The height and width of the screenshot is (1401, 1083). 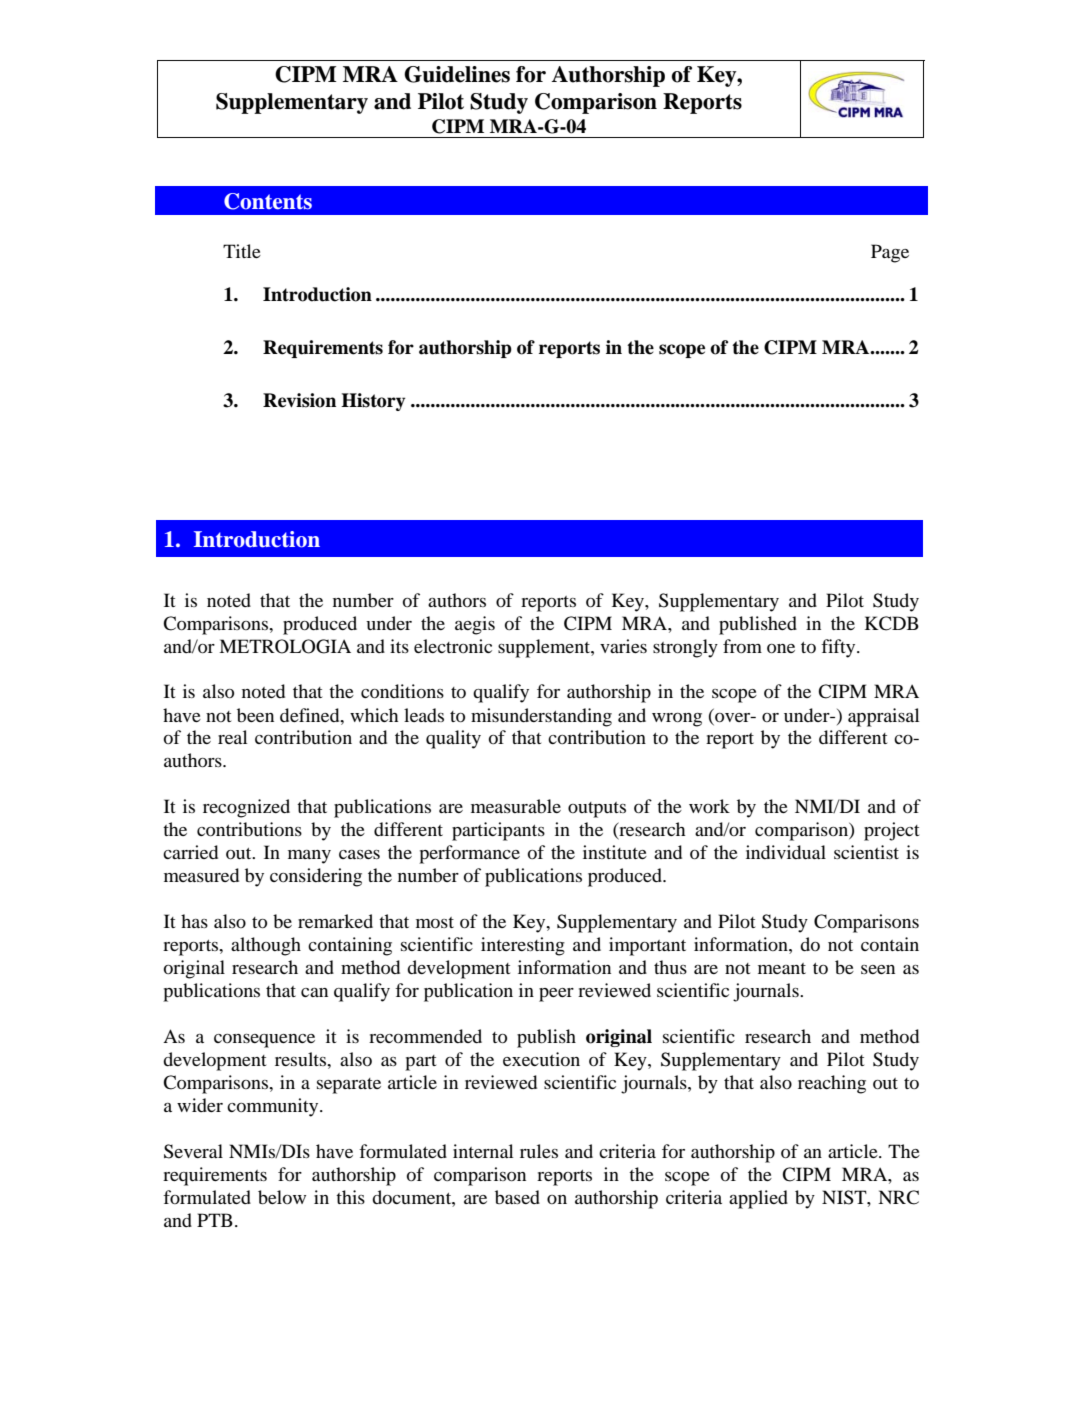 What do you see at coordinates (839, 648) in the screenshot?
I see `fifty` at bounding box center [839, 648].
